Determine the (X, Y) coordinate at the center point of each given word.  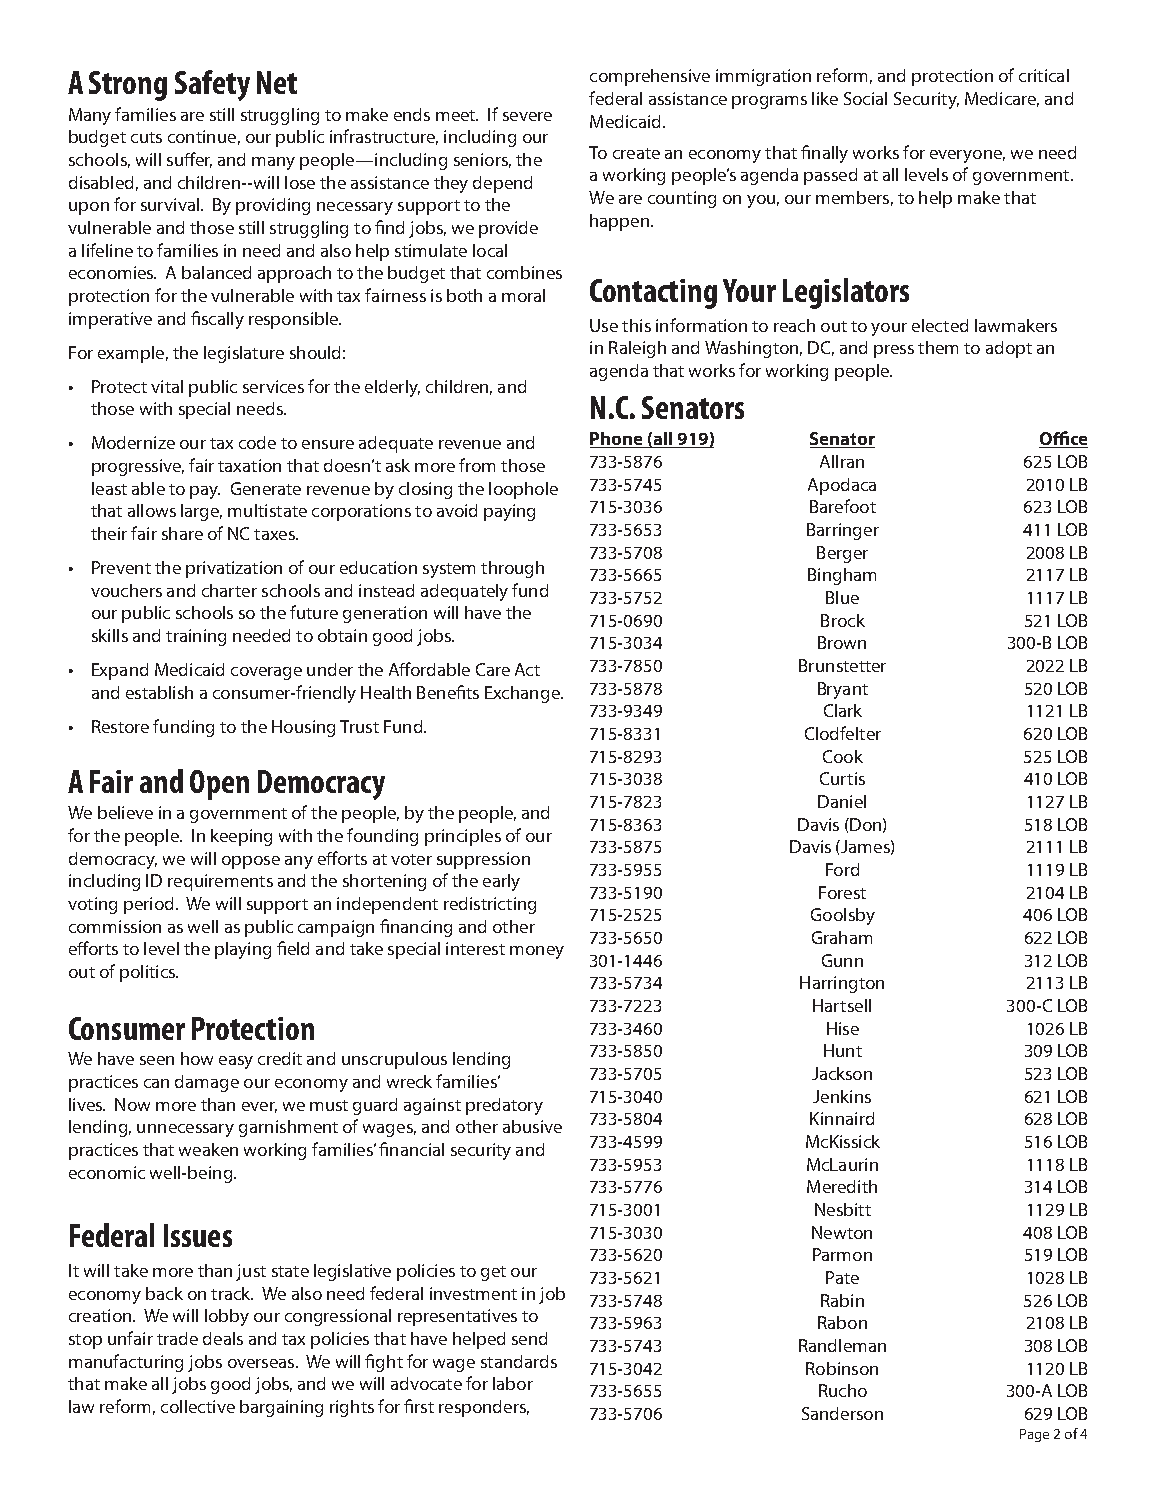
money (537, 952)
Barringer (843, 531)
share (182, 533)
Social (865, 98)
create (636, 153)
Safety (212, 85)
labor (513, 1383)
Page (1034, 1435)
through (512, 569)
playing (243, 950)
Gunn (842, 960)
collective (198, 1406)
